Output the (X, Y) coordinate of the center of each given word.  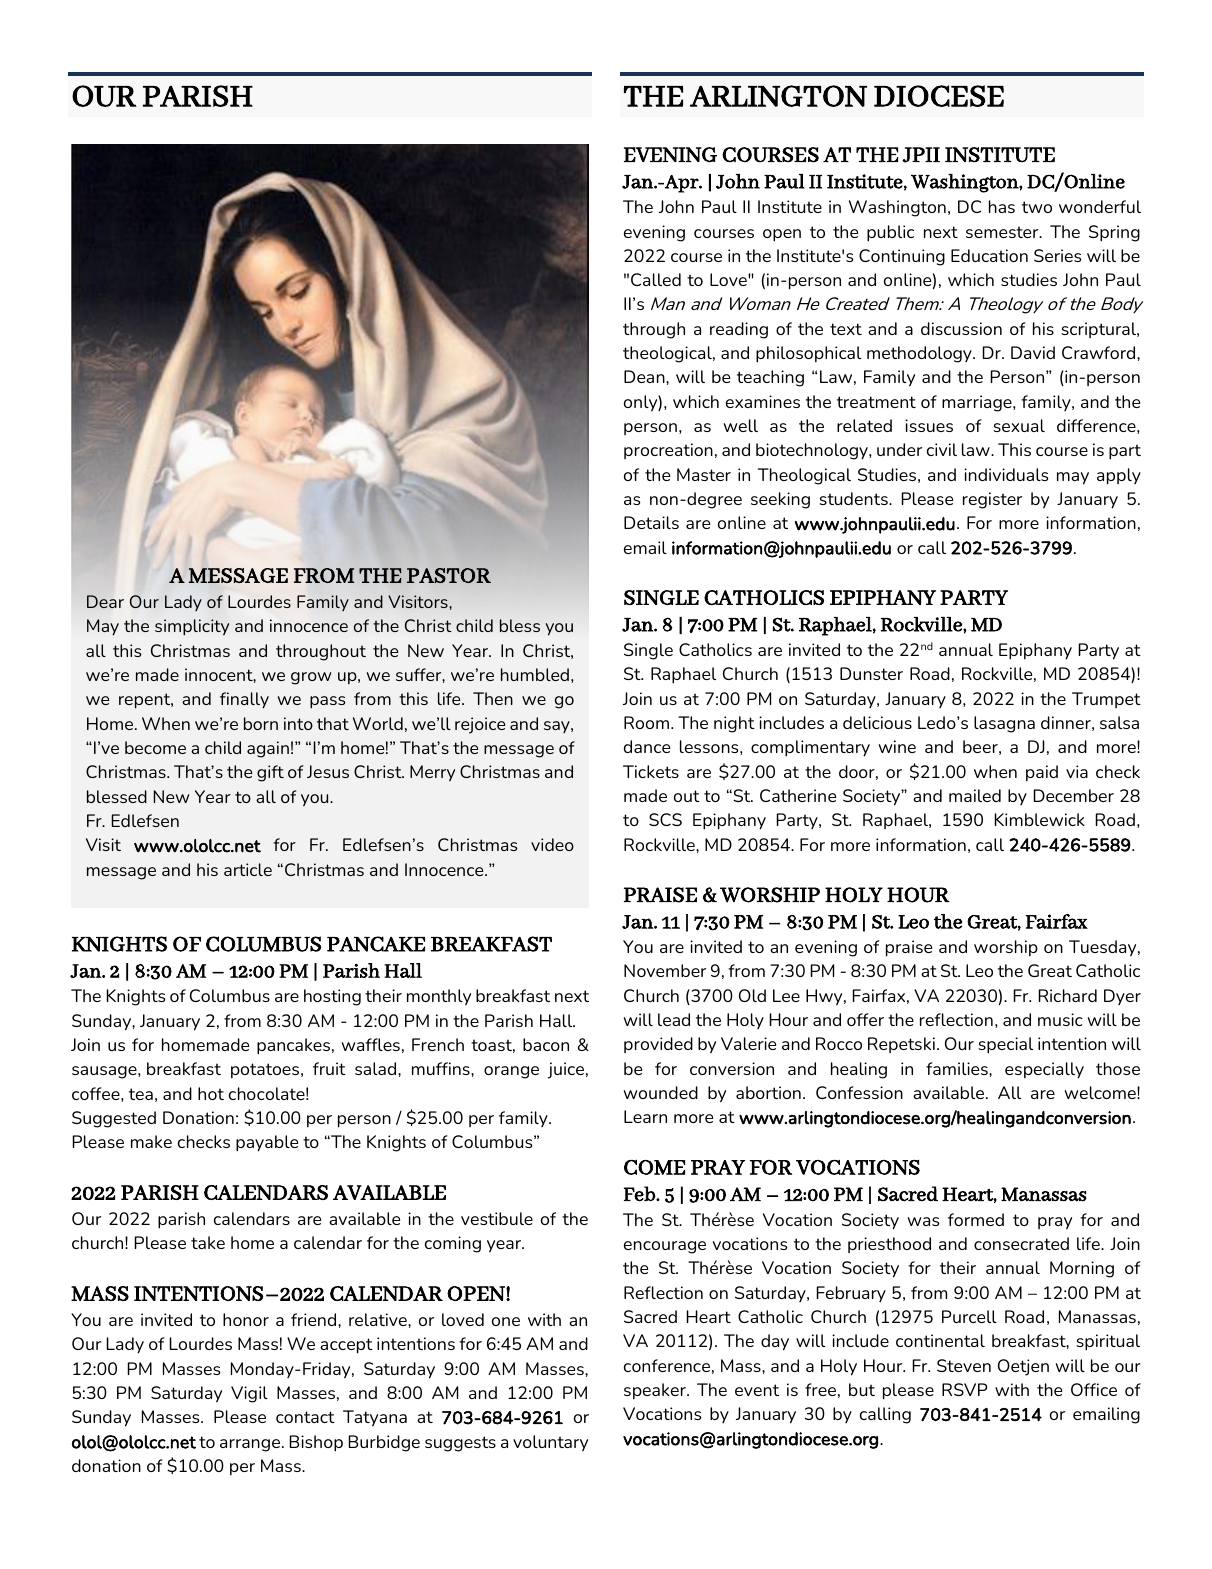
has (1002, 206)
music (1060, 1019)
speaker (656, 1391)
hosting (332, 997)
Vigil (249, 1394)
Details (651, 522)
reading (739, 330)
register (992, 500)
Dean (645, 376)
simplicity (192, 627)
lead (674, 1019)
